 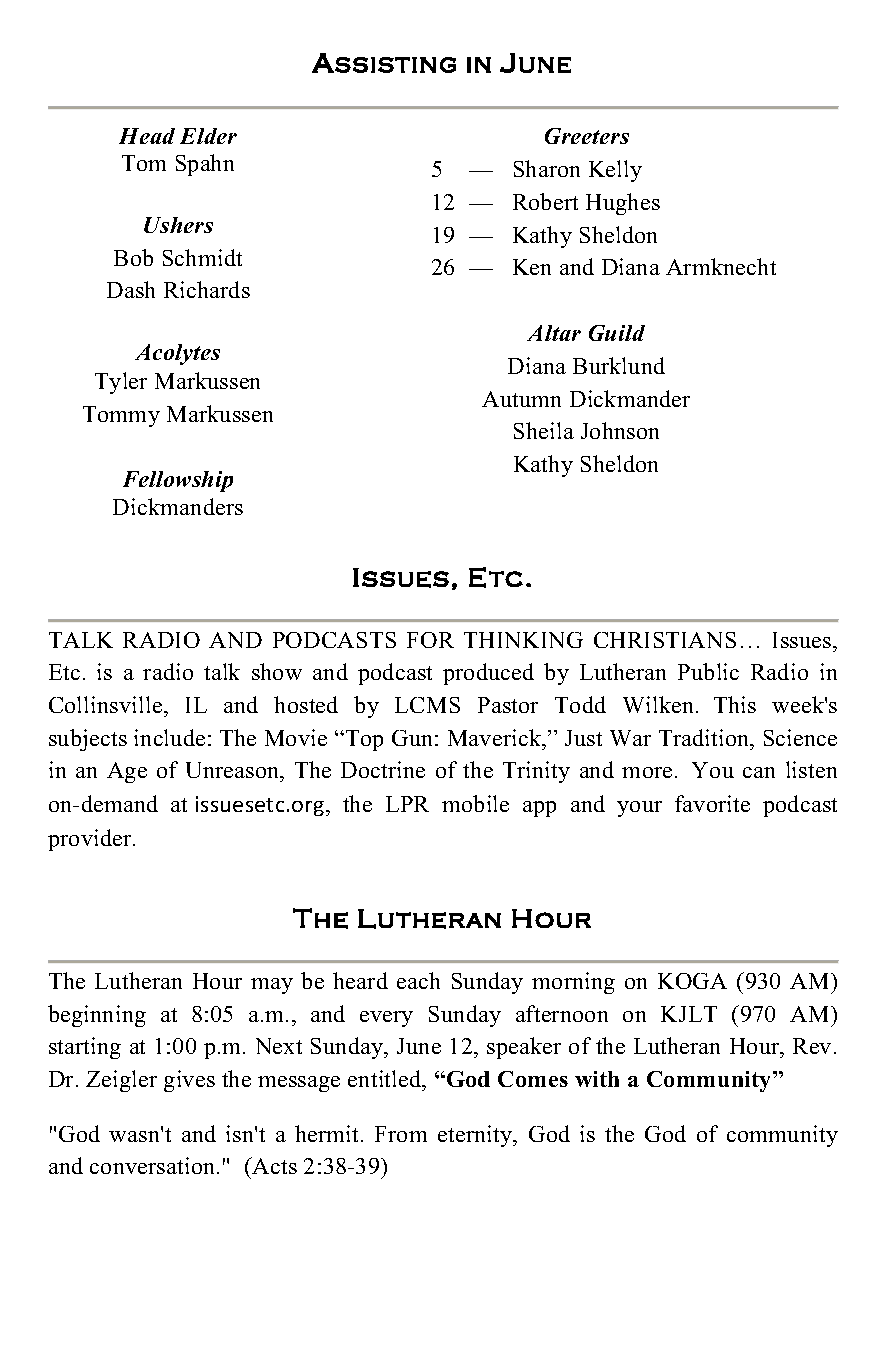 What do you see at coordinates (147, 136) in the document?
I see `Head` at bounding box center [147, 136].
